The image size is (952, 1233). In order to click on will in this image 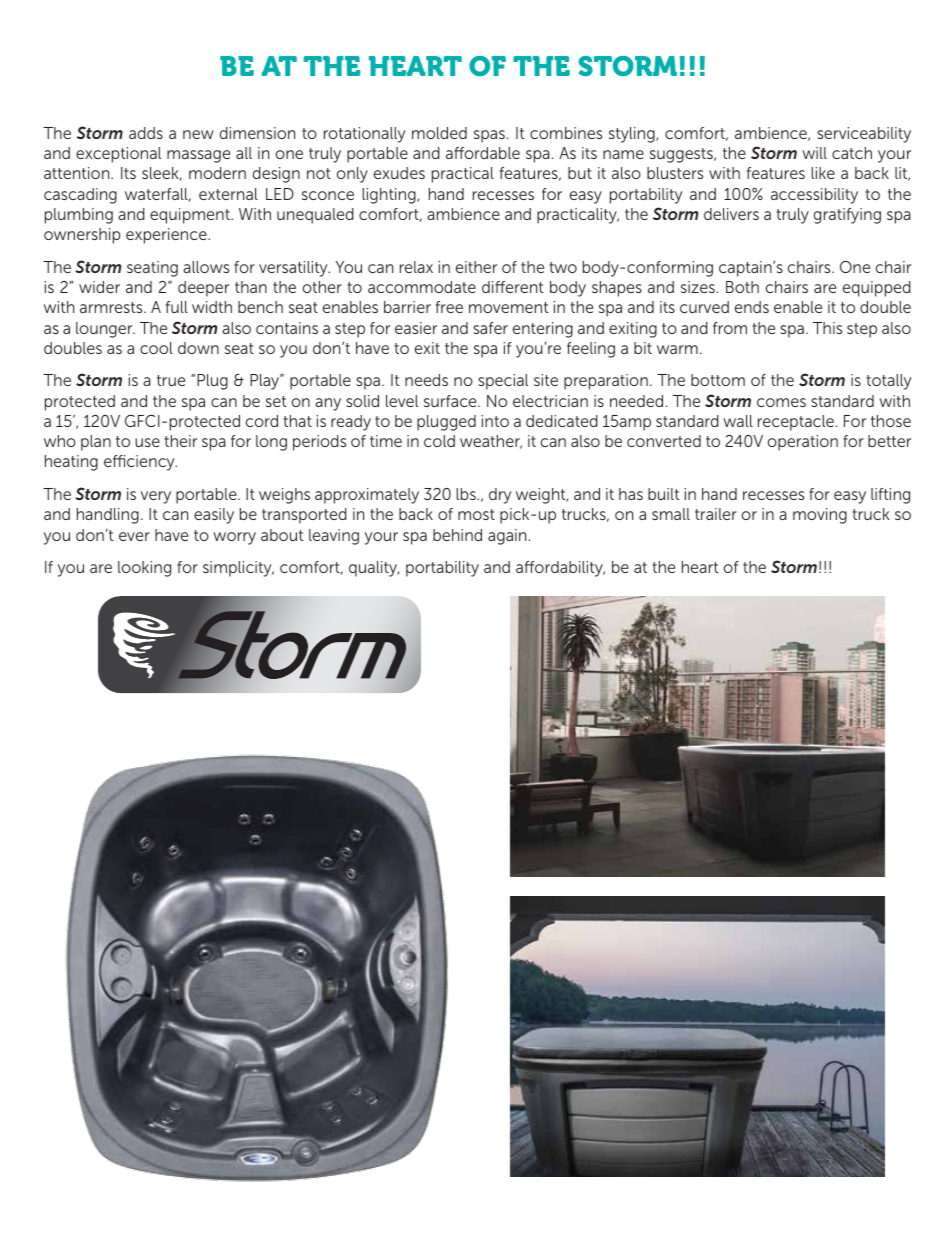, I will do `click(814, 153)`.
